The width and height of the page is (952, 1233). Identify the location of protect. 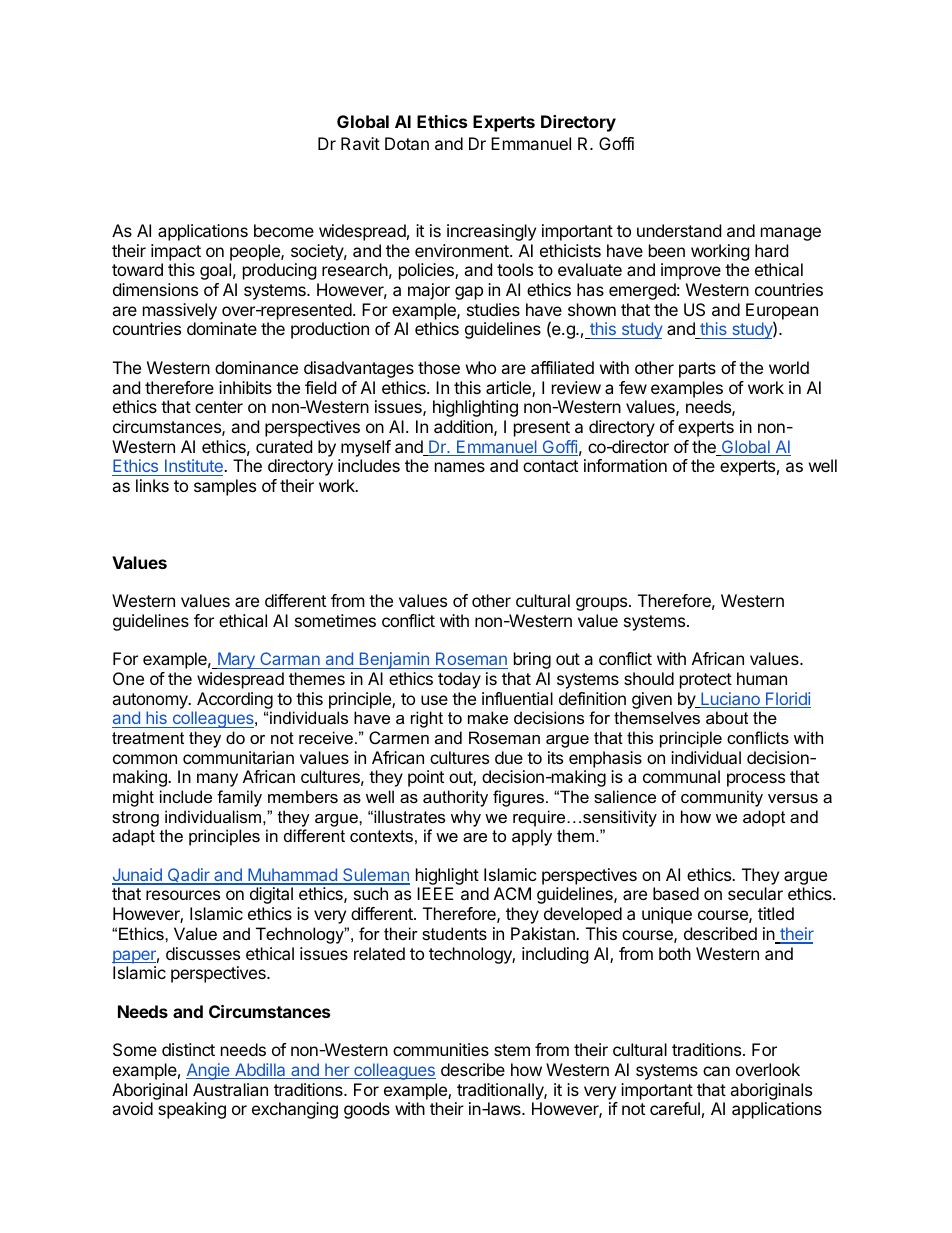
(706, 681).
